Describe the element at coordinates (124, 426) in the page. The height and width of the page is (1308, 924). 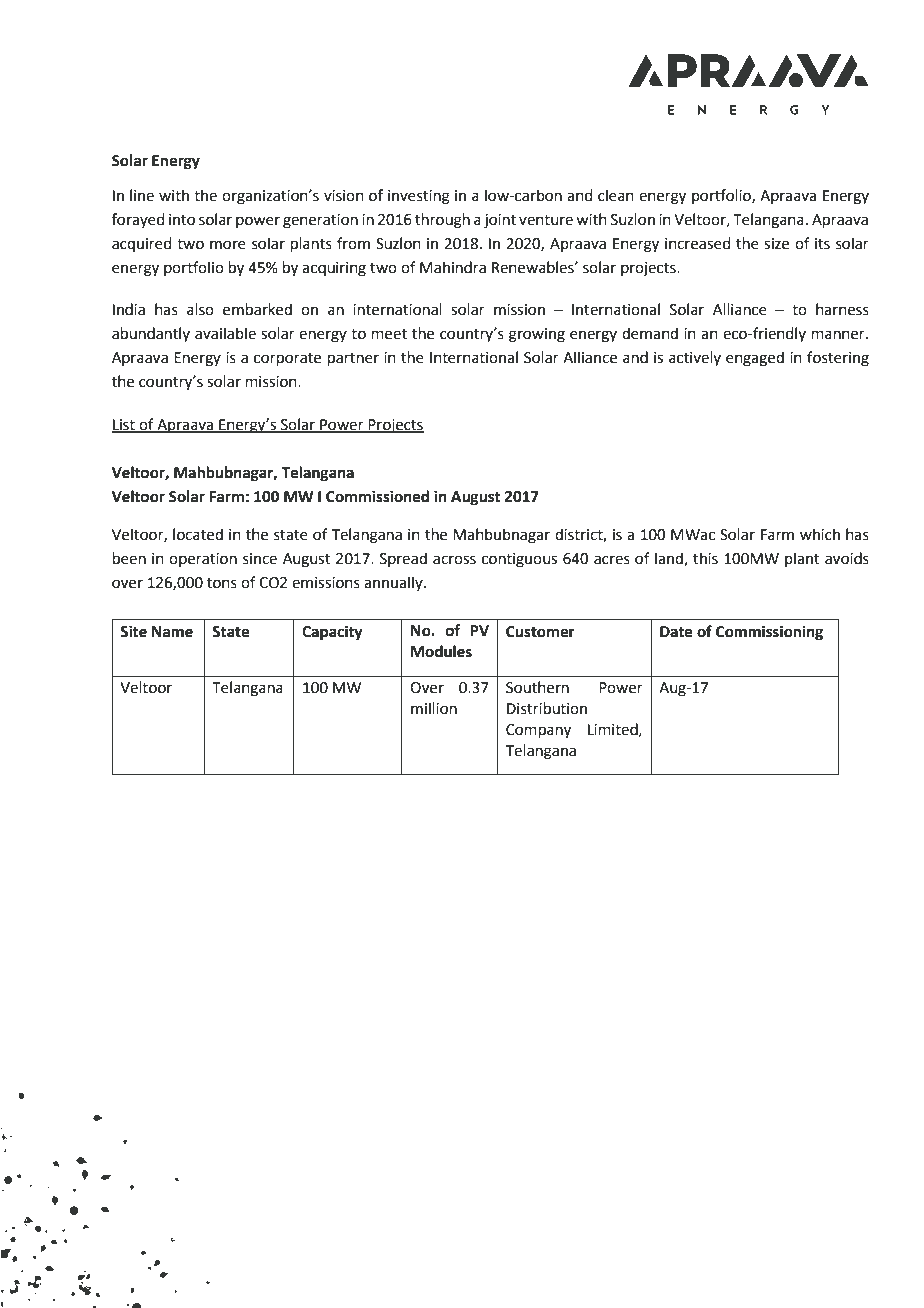
I see `List` at that location.
